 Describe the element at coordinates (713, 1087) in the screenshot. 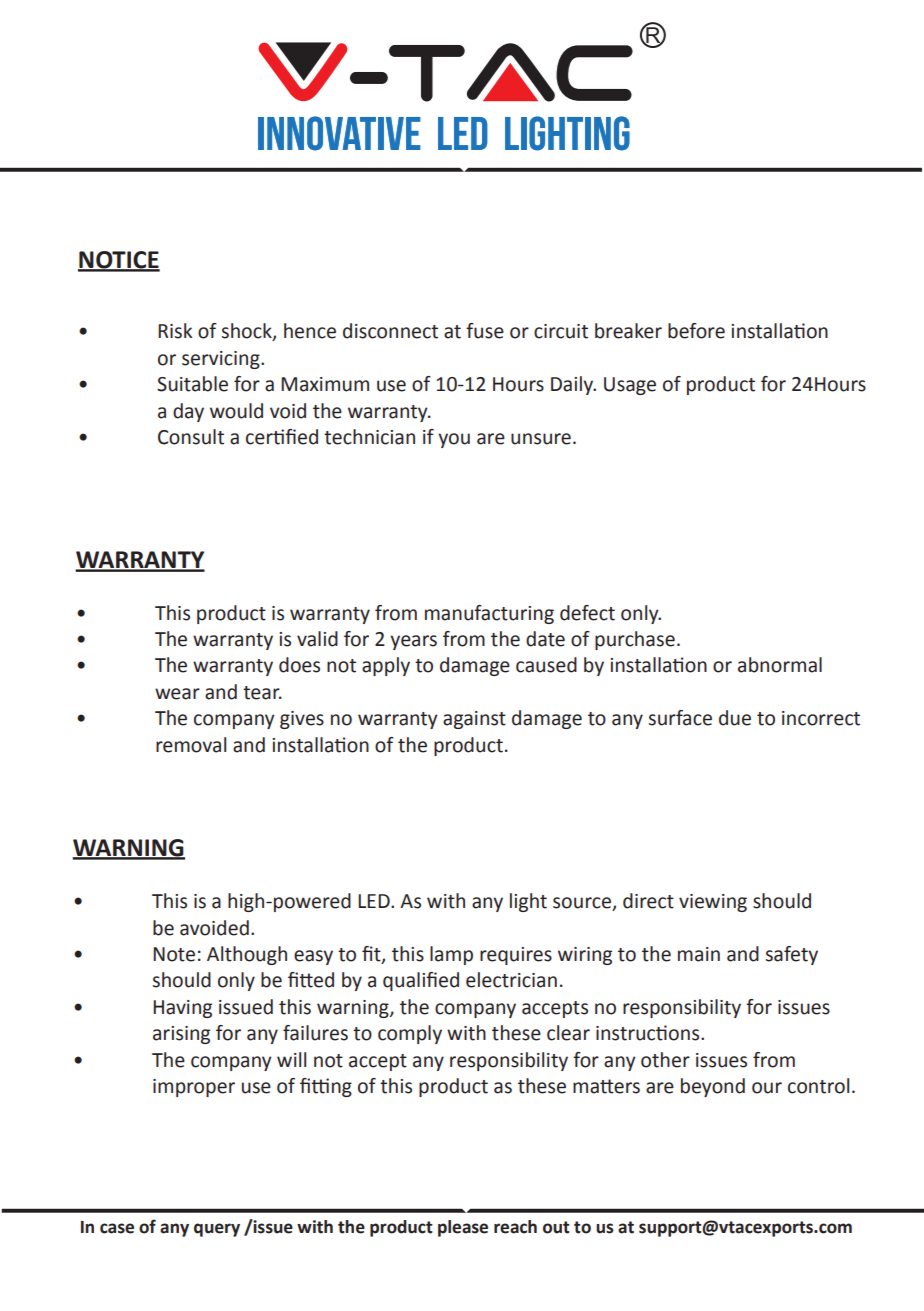

I see `beyond` at that location.
